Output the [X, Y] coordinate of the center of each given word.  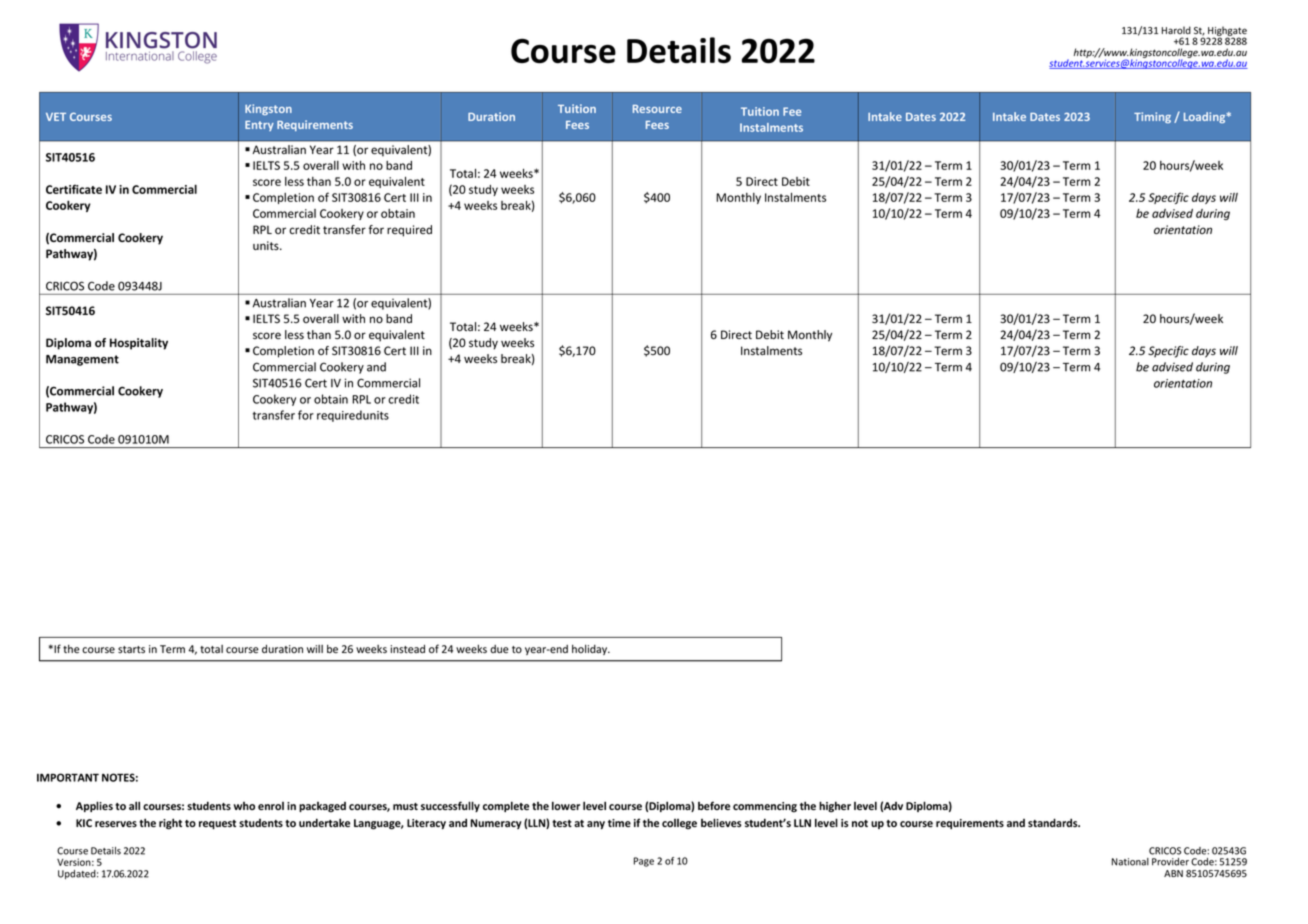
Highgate [1226, 32]
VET [56, 117]
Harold [1176, 30]
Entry [259, 126]
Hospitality [139, 344]
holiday [591, 650]
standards [1054, 822]
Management [82, 360]
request [217, 824]
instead [408, 649]
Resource [657, 109]
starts [131, 649]
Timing [1152, 117]
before [714, 805]
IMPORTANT [68, 777]
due [499, 649]
